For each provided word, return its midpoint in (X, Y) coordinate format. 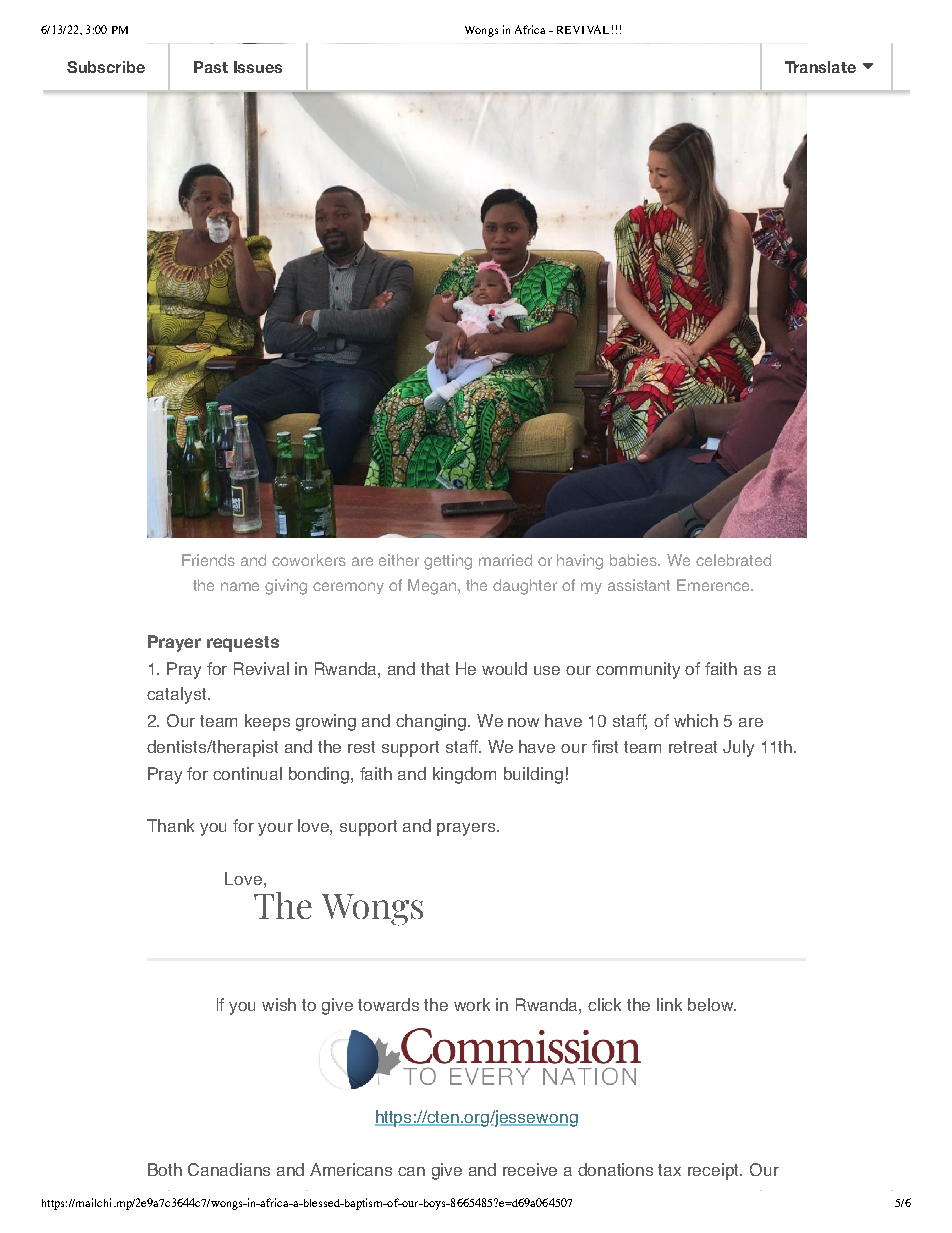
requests (243, 644)
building (533, 775)
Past (211, 67)
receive (530, 1169)
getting (448, 562)
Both (165, 1169)
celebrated (733, 560)
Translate (820, 67)
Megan (433, 587)
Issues (258, 67)
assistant (639, 585)
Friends (208, 560)
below (712, 1004)
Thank (170, 825)
